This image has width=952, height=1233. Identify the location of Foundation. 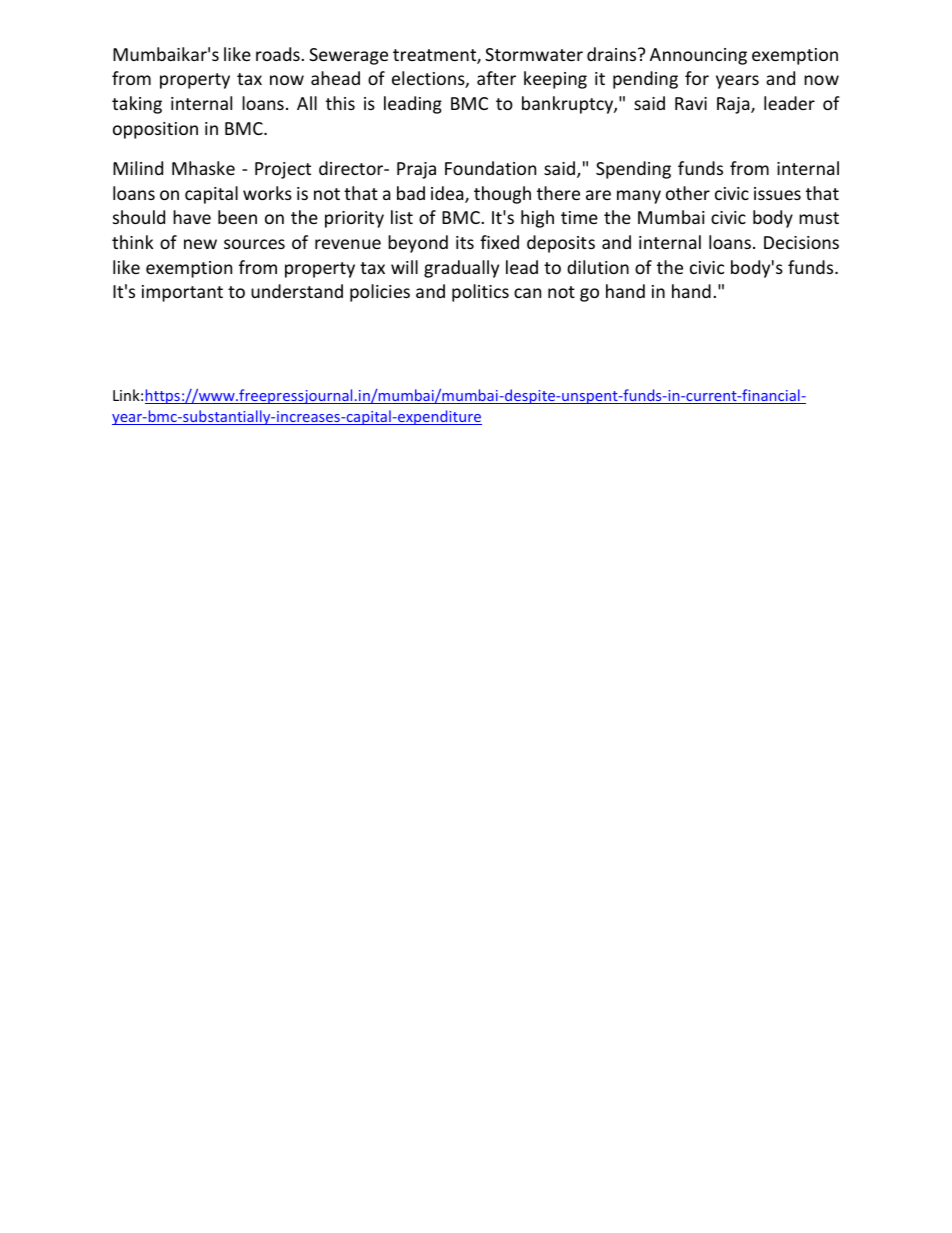
(490, 168).
